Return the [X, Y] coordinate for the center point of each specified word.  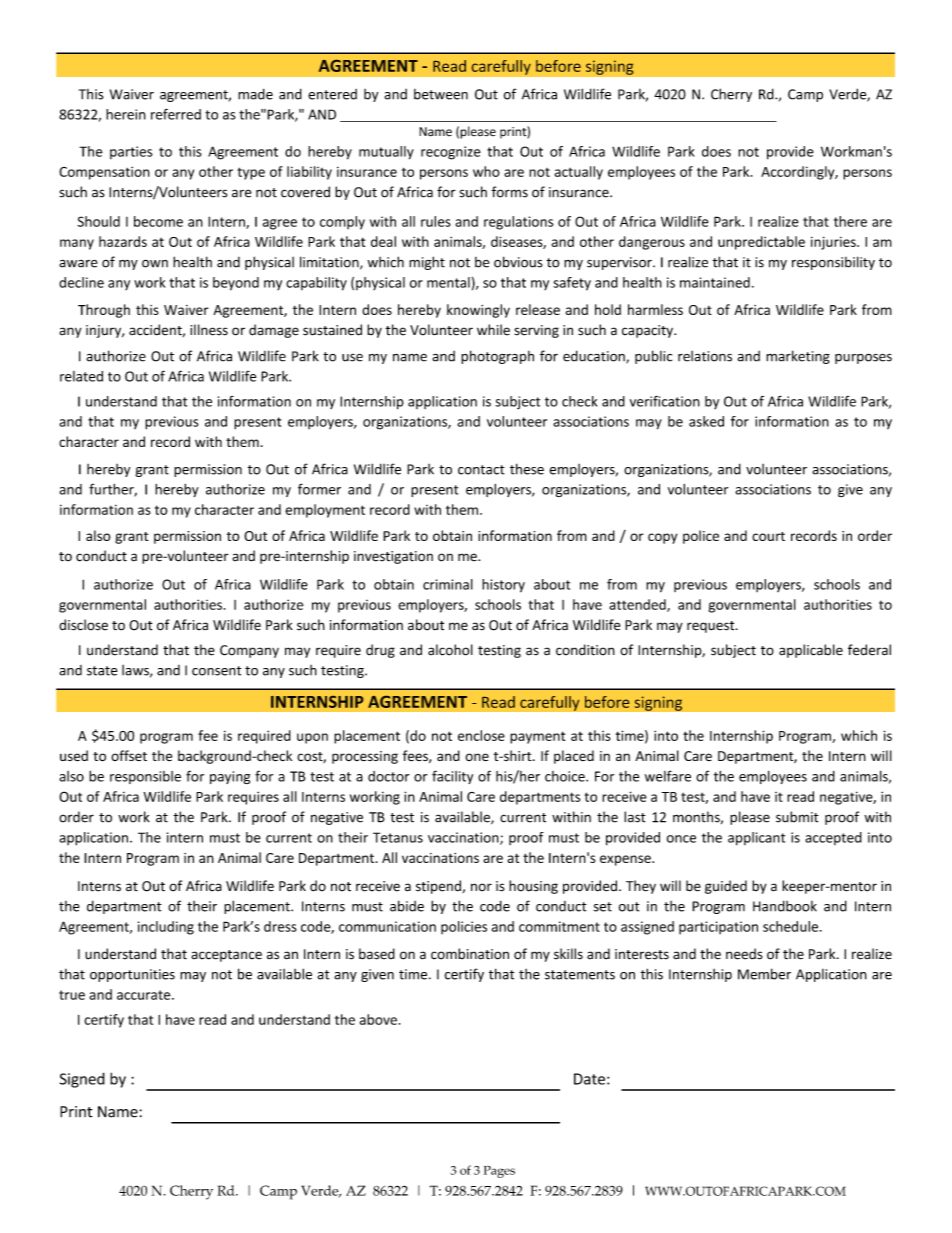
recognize [451, 153]
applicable [811, 651]
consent [216, 671]
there [850, 221]
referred [176, 114]
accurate [145, 995]
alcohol [450, 650]
